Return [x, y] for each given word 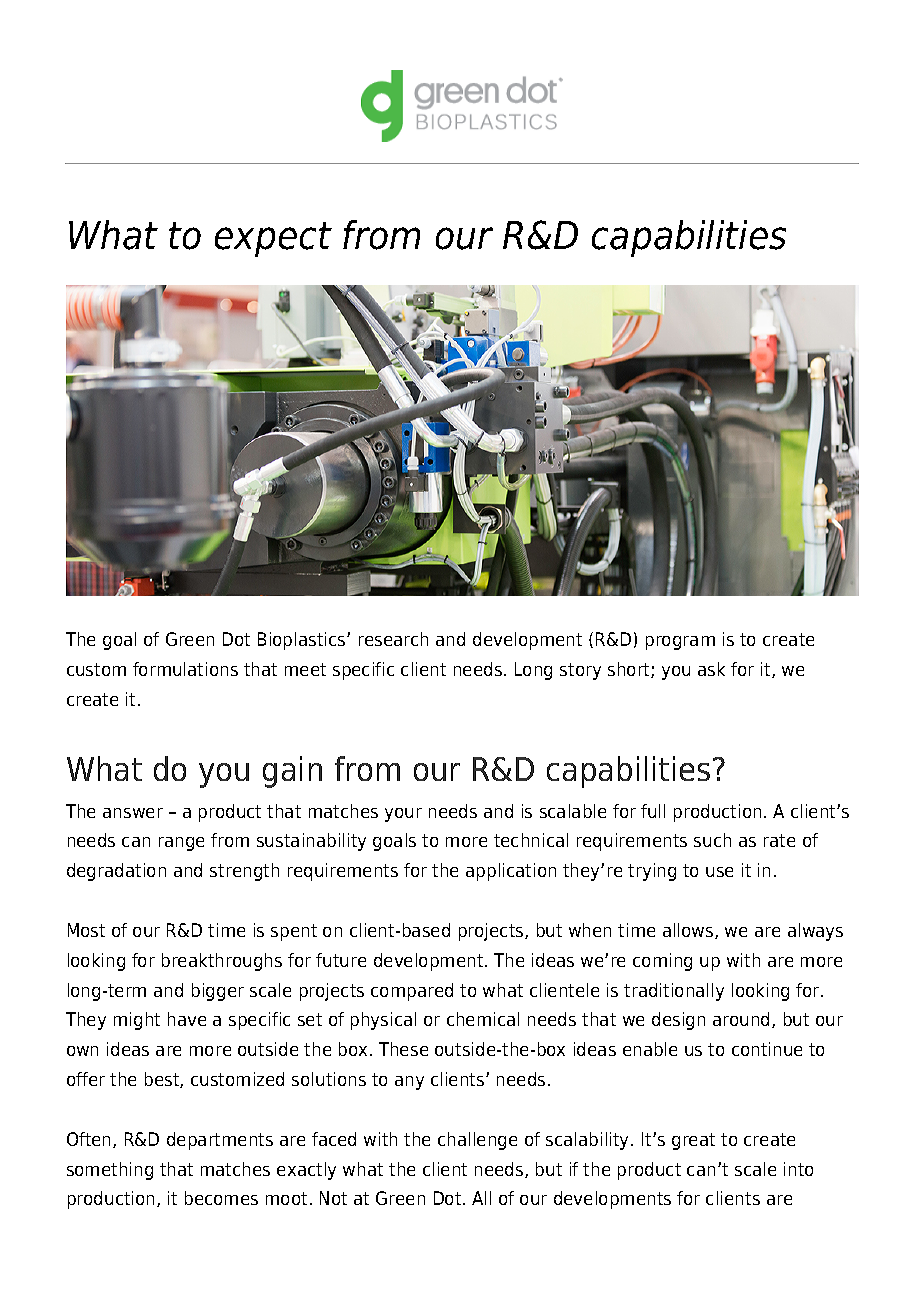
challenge [477, 1141]
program [680, 643]
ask [711, 669]
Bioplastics [303, 641]
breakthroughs [222, 962]
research [393, 639]
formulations [185, 669]
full [653, 811]
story [580, 671]
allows [689, 931]
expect [273, 239]
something [110, 1171]
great [693, 1141]
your [403, 815]
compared [412, 992]
